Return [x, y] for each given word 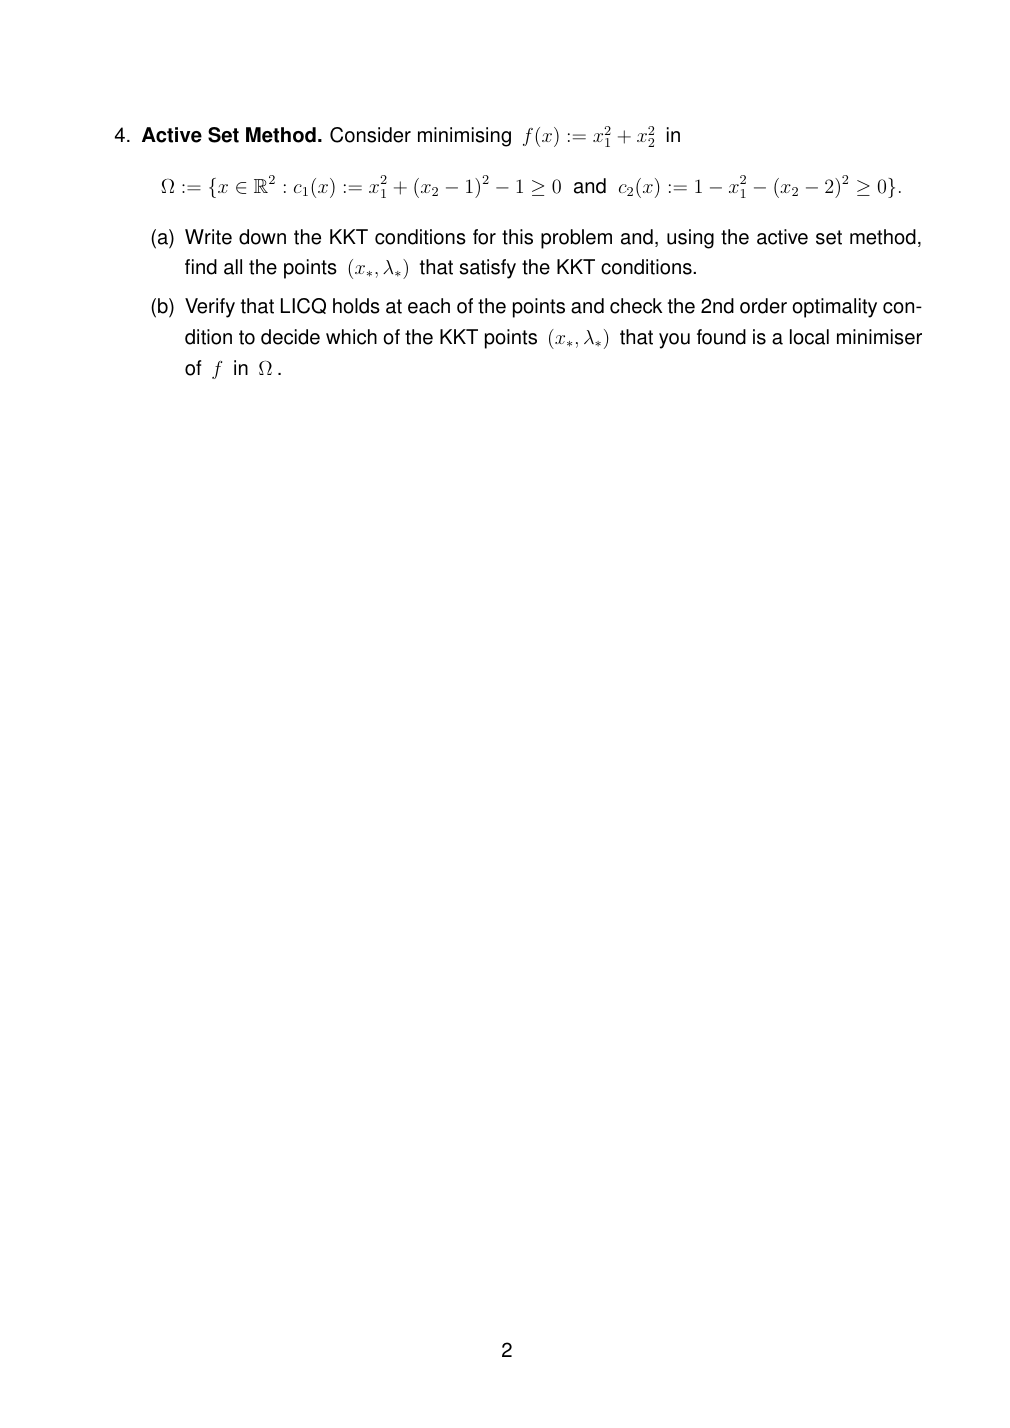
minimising [464, 137]
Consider [370, 135]
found [721, 337]
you [674, 341]
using [690, 239]
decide [290, 337]
